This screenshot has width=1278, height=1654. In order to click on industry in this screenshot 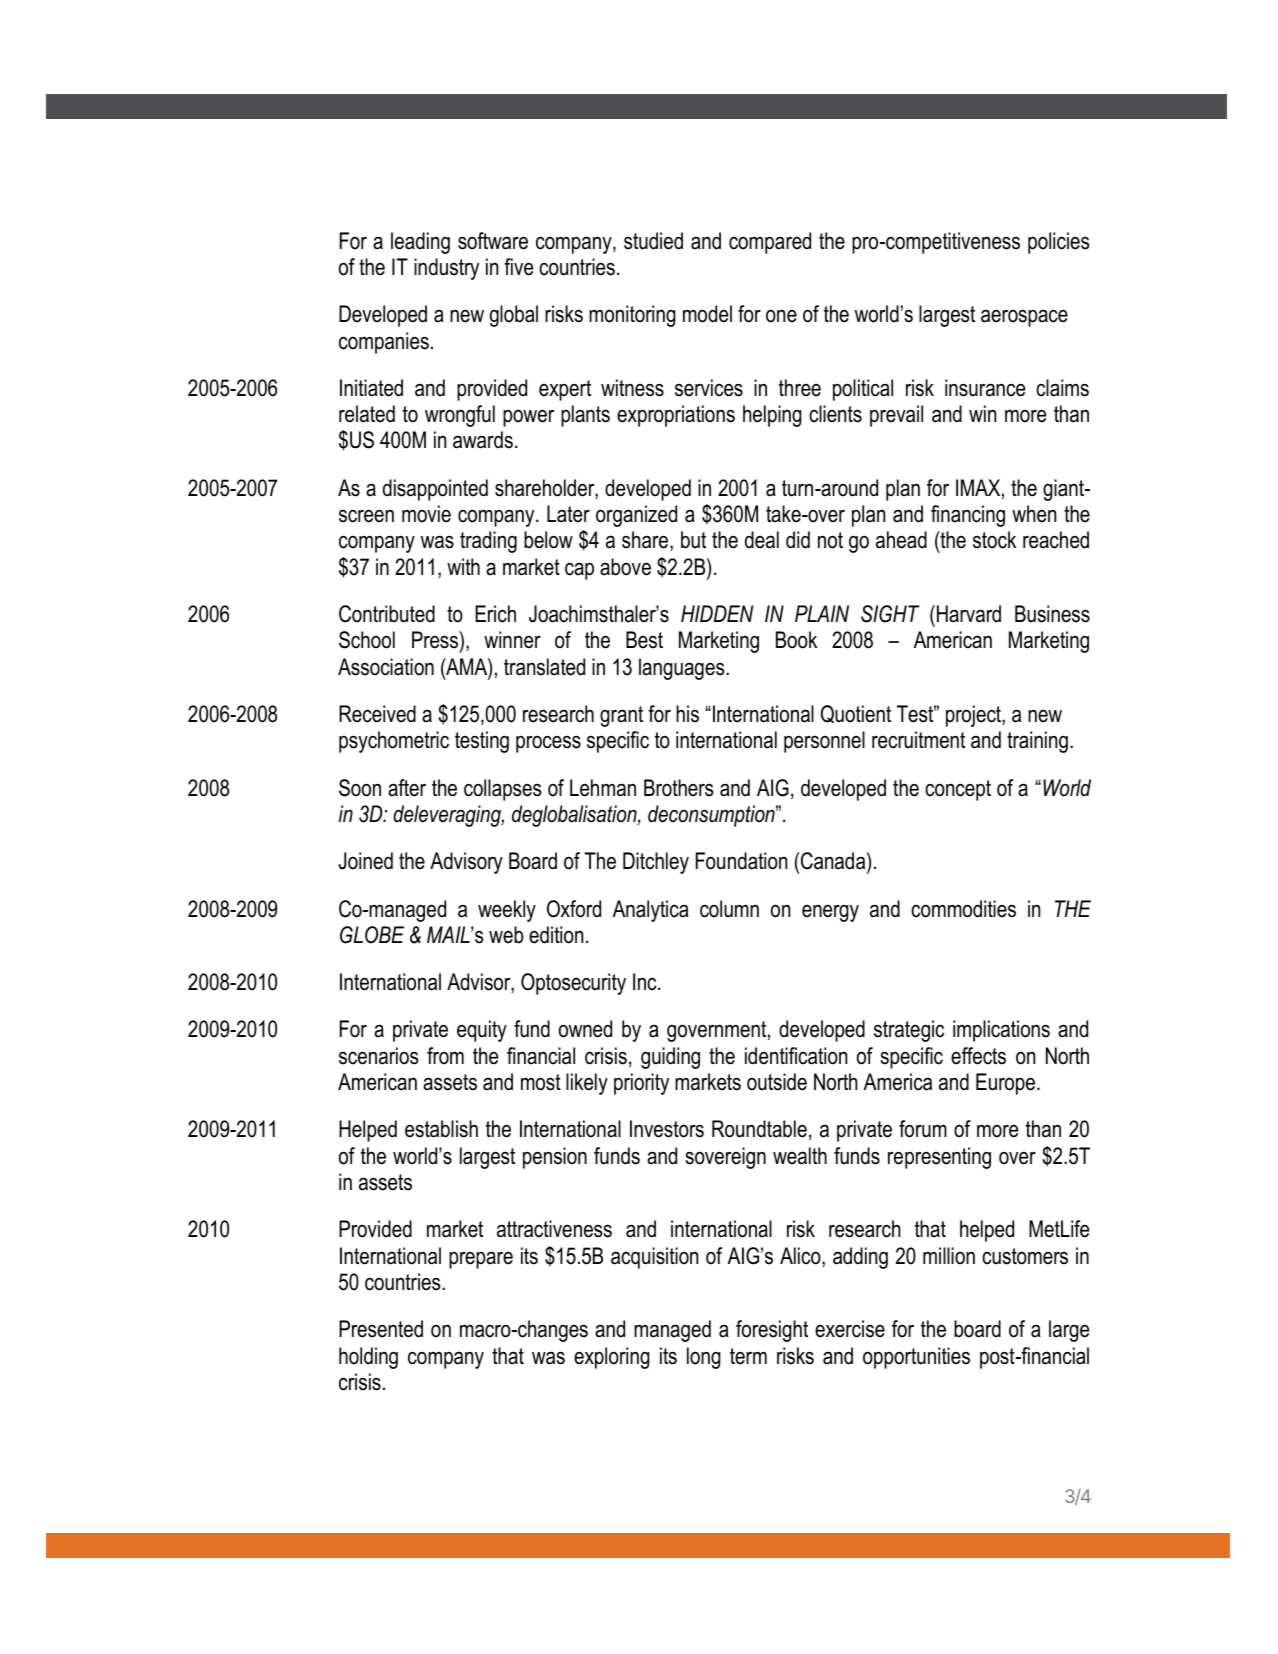, I will do `click(446, 269)`.
